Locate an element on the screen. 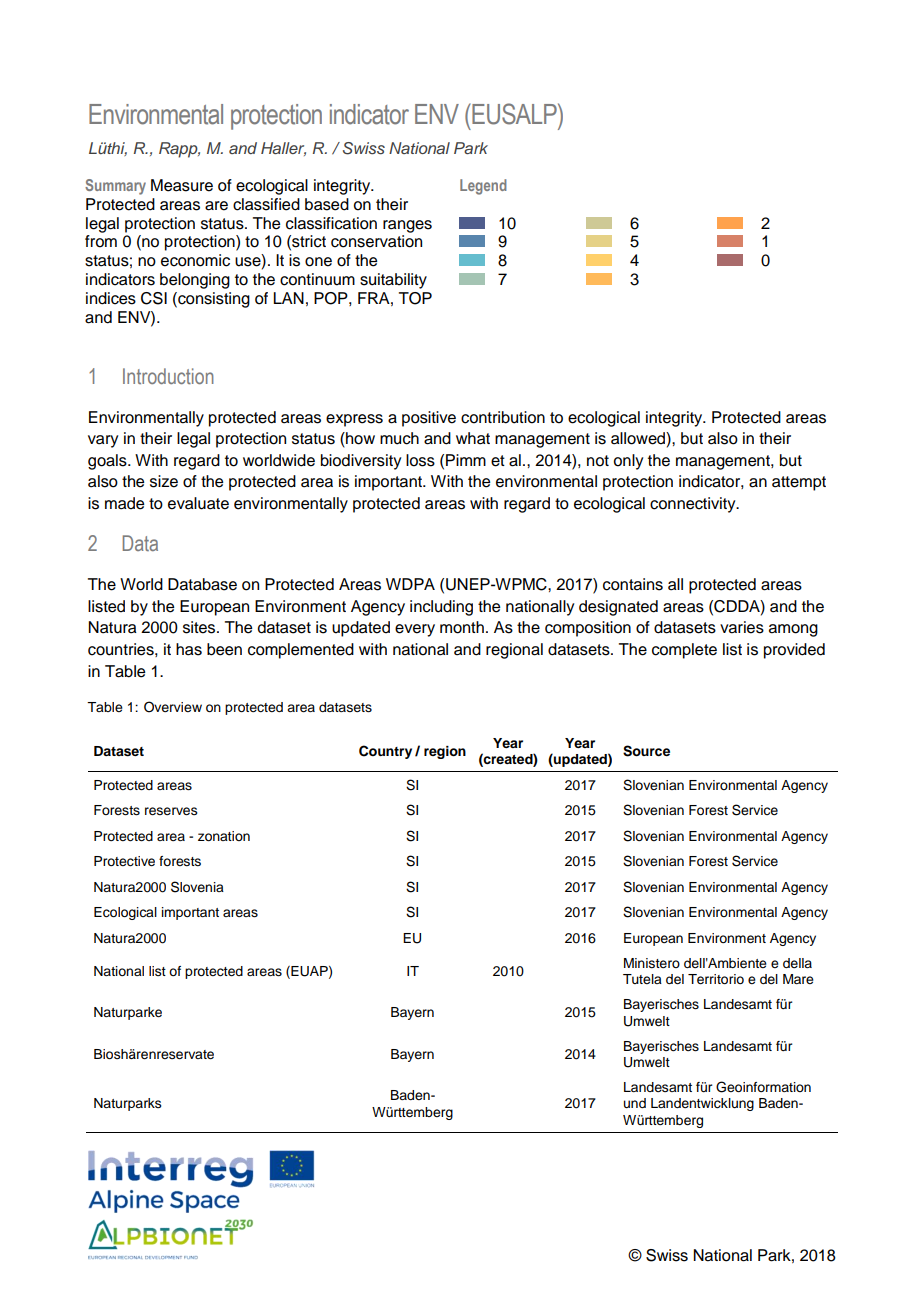  size is located at coordinates (164, 481).
